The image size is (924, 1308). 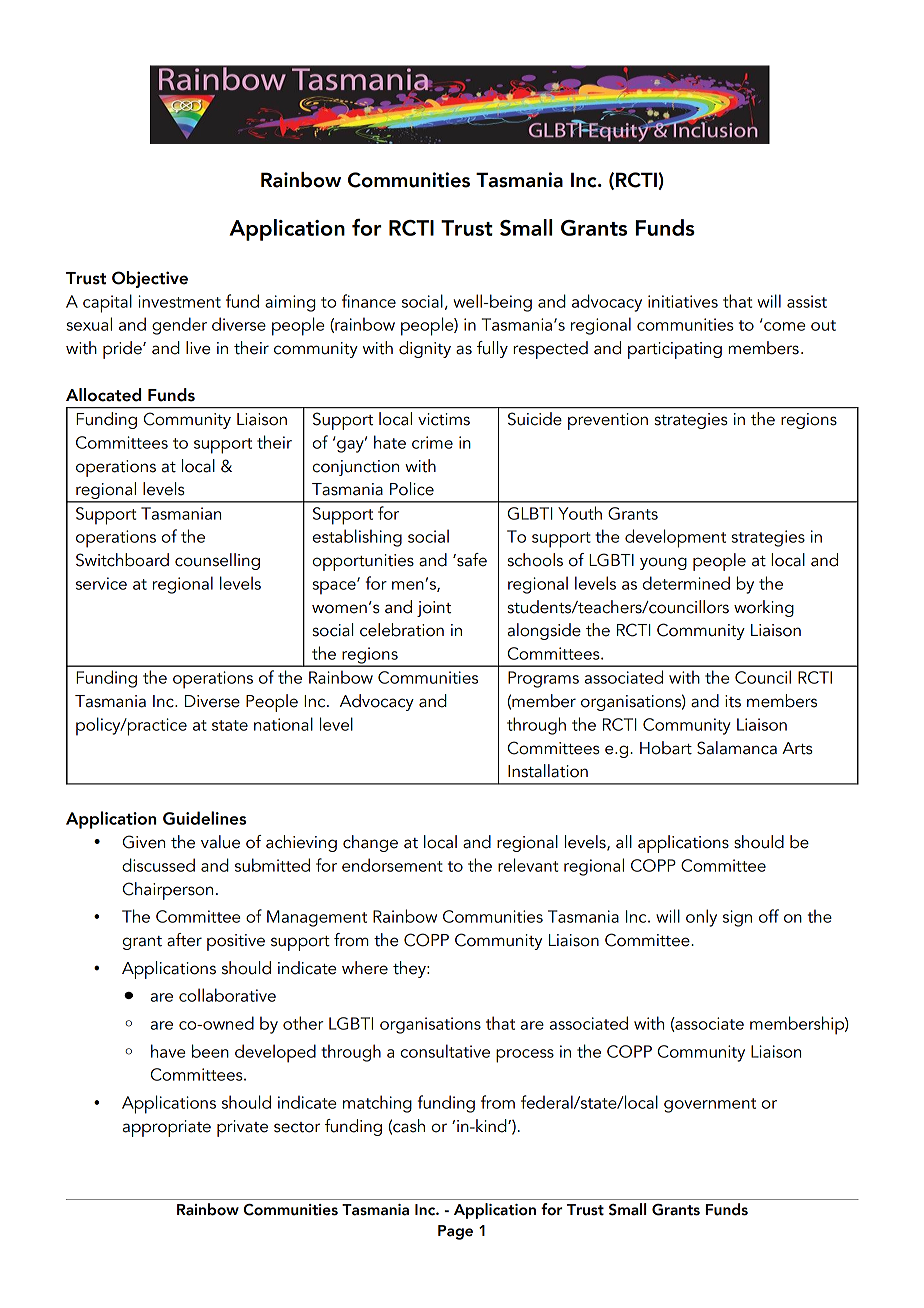 I want to click on Guidelines, so click(x=204, y=818).
